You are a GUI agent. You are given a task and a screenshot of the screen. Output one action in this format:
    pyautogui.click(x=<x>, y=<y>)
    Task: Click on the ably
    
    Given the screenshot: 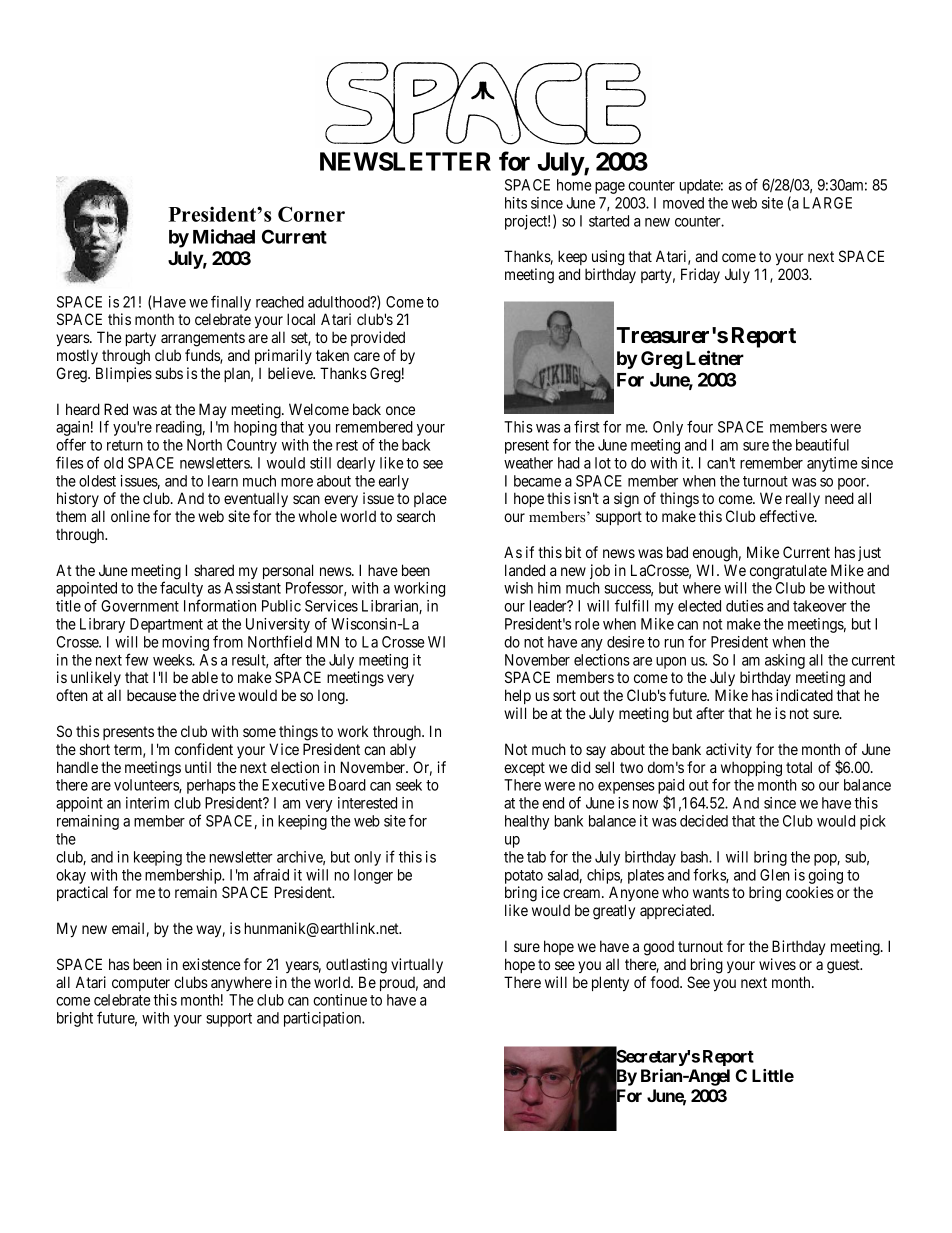 What is the action you would take?
    pyautogui.click(x=403, y=750)
